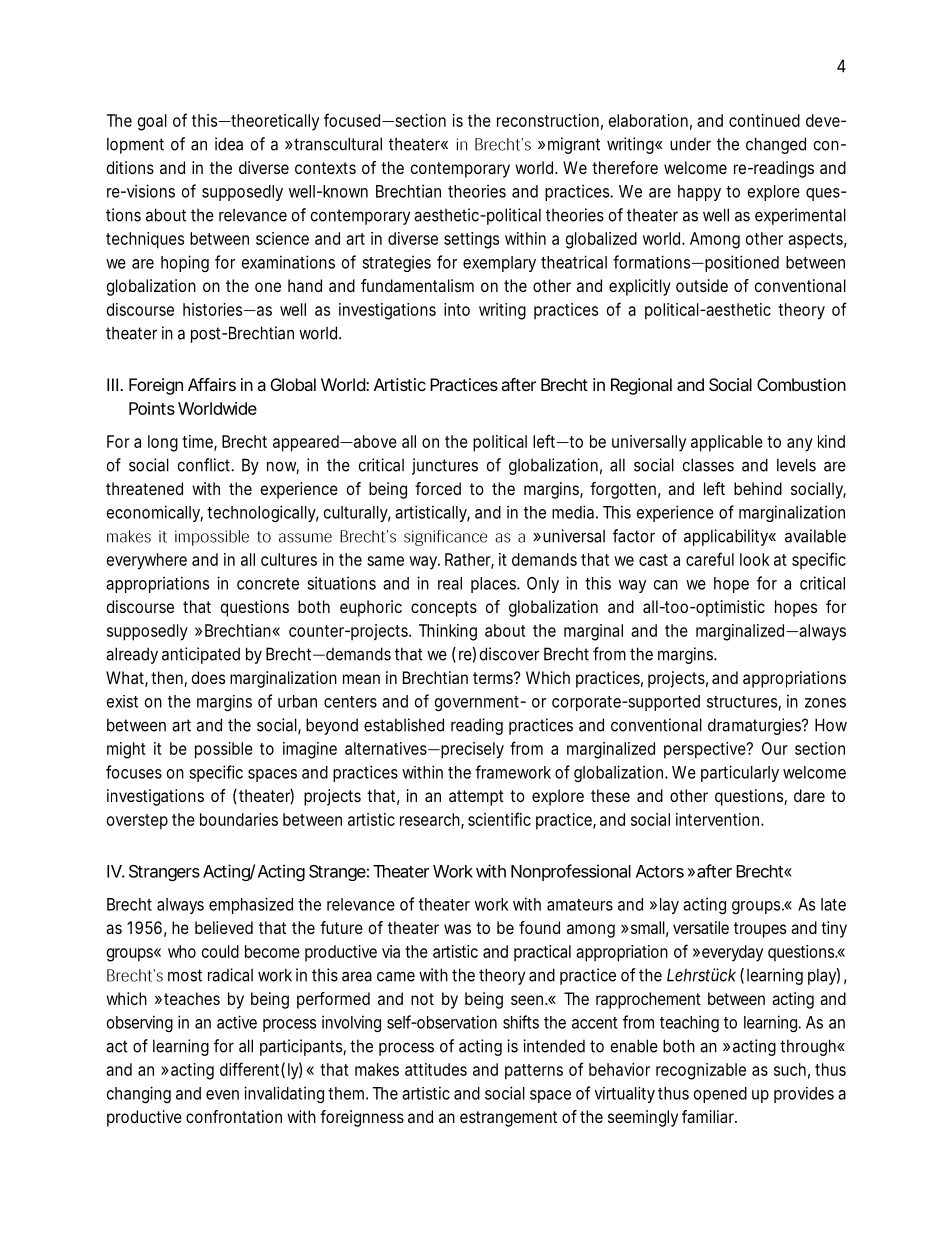  What do you see at coordinates (229, 144) in the page?
I see `idea` at bounding box center [229, 144].
